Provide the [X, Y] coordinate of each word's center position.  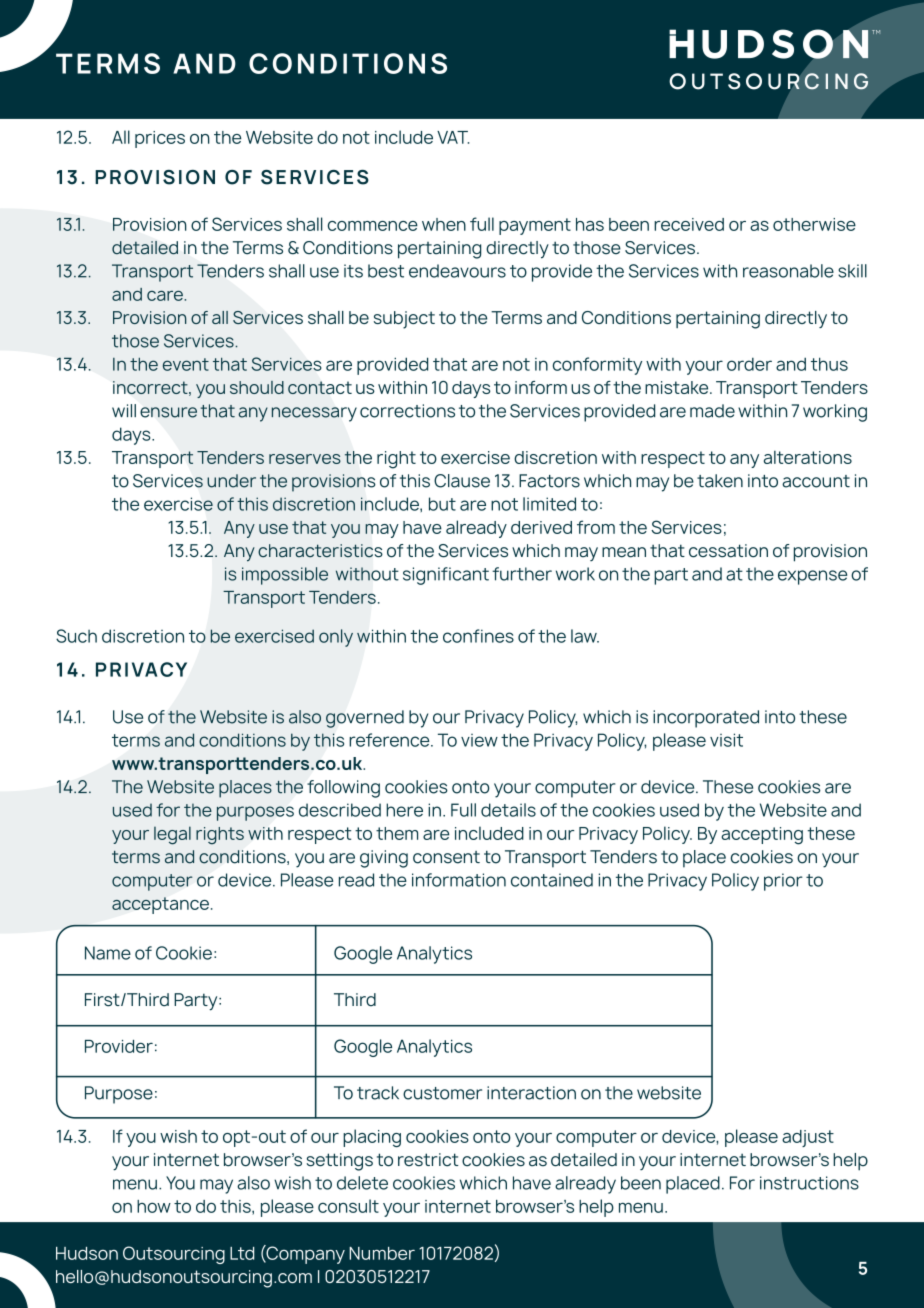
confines [478, 636]
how [154, 1206]
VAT [453, 137]
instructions [809, 1183]
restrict [428, 1160]
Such [76, 636]
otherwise [814, 224]
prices [160, 139]
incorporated [706, 719]
